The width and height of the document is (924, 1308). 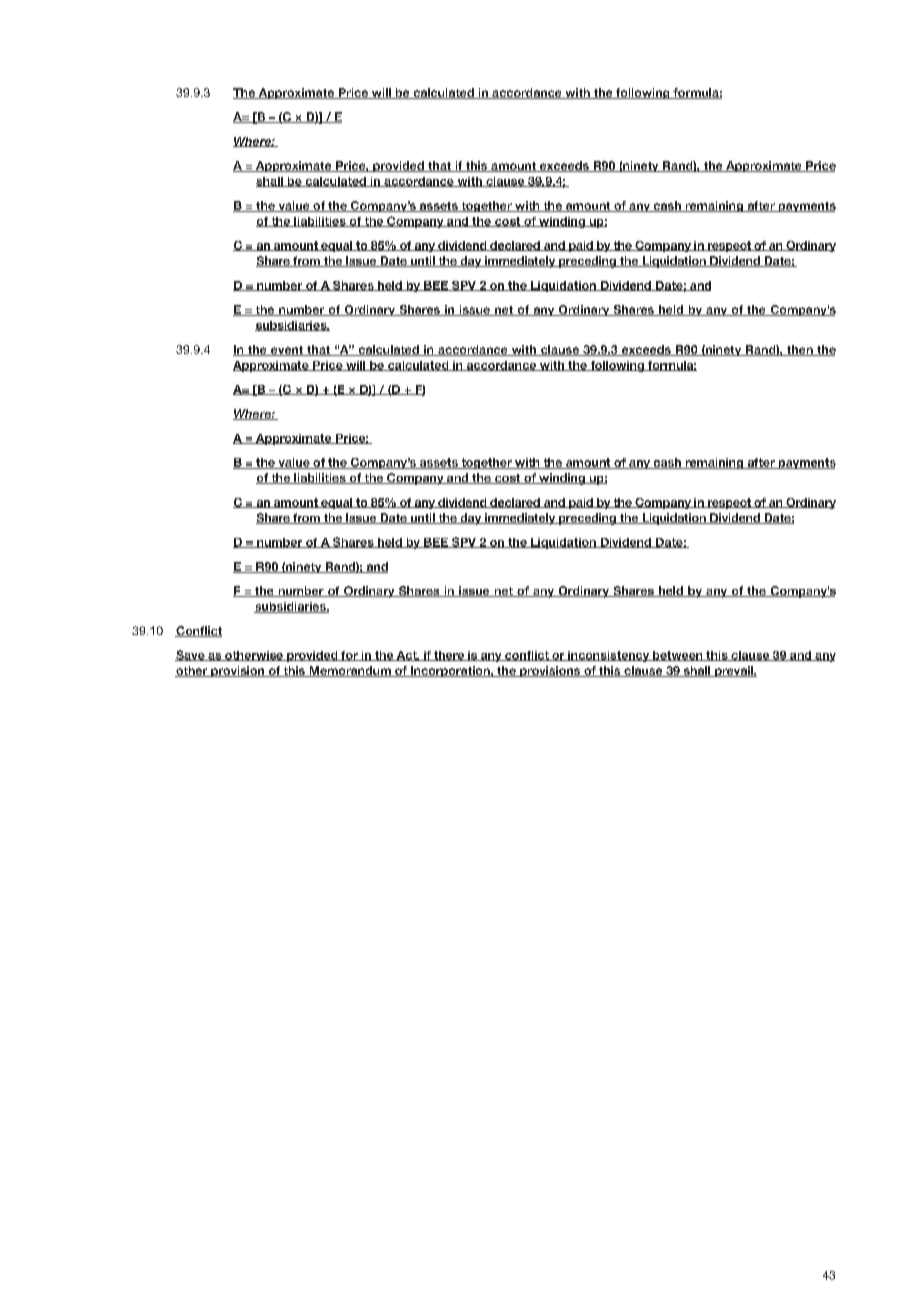 I want to click on then, so click(x=800, y=350).
